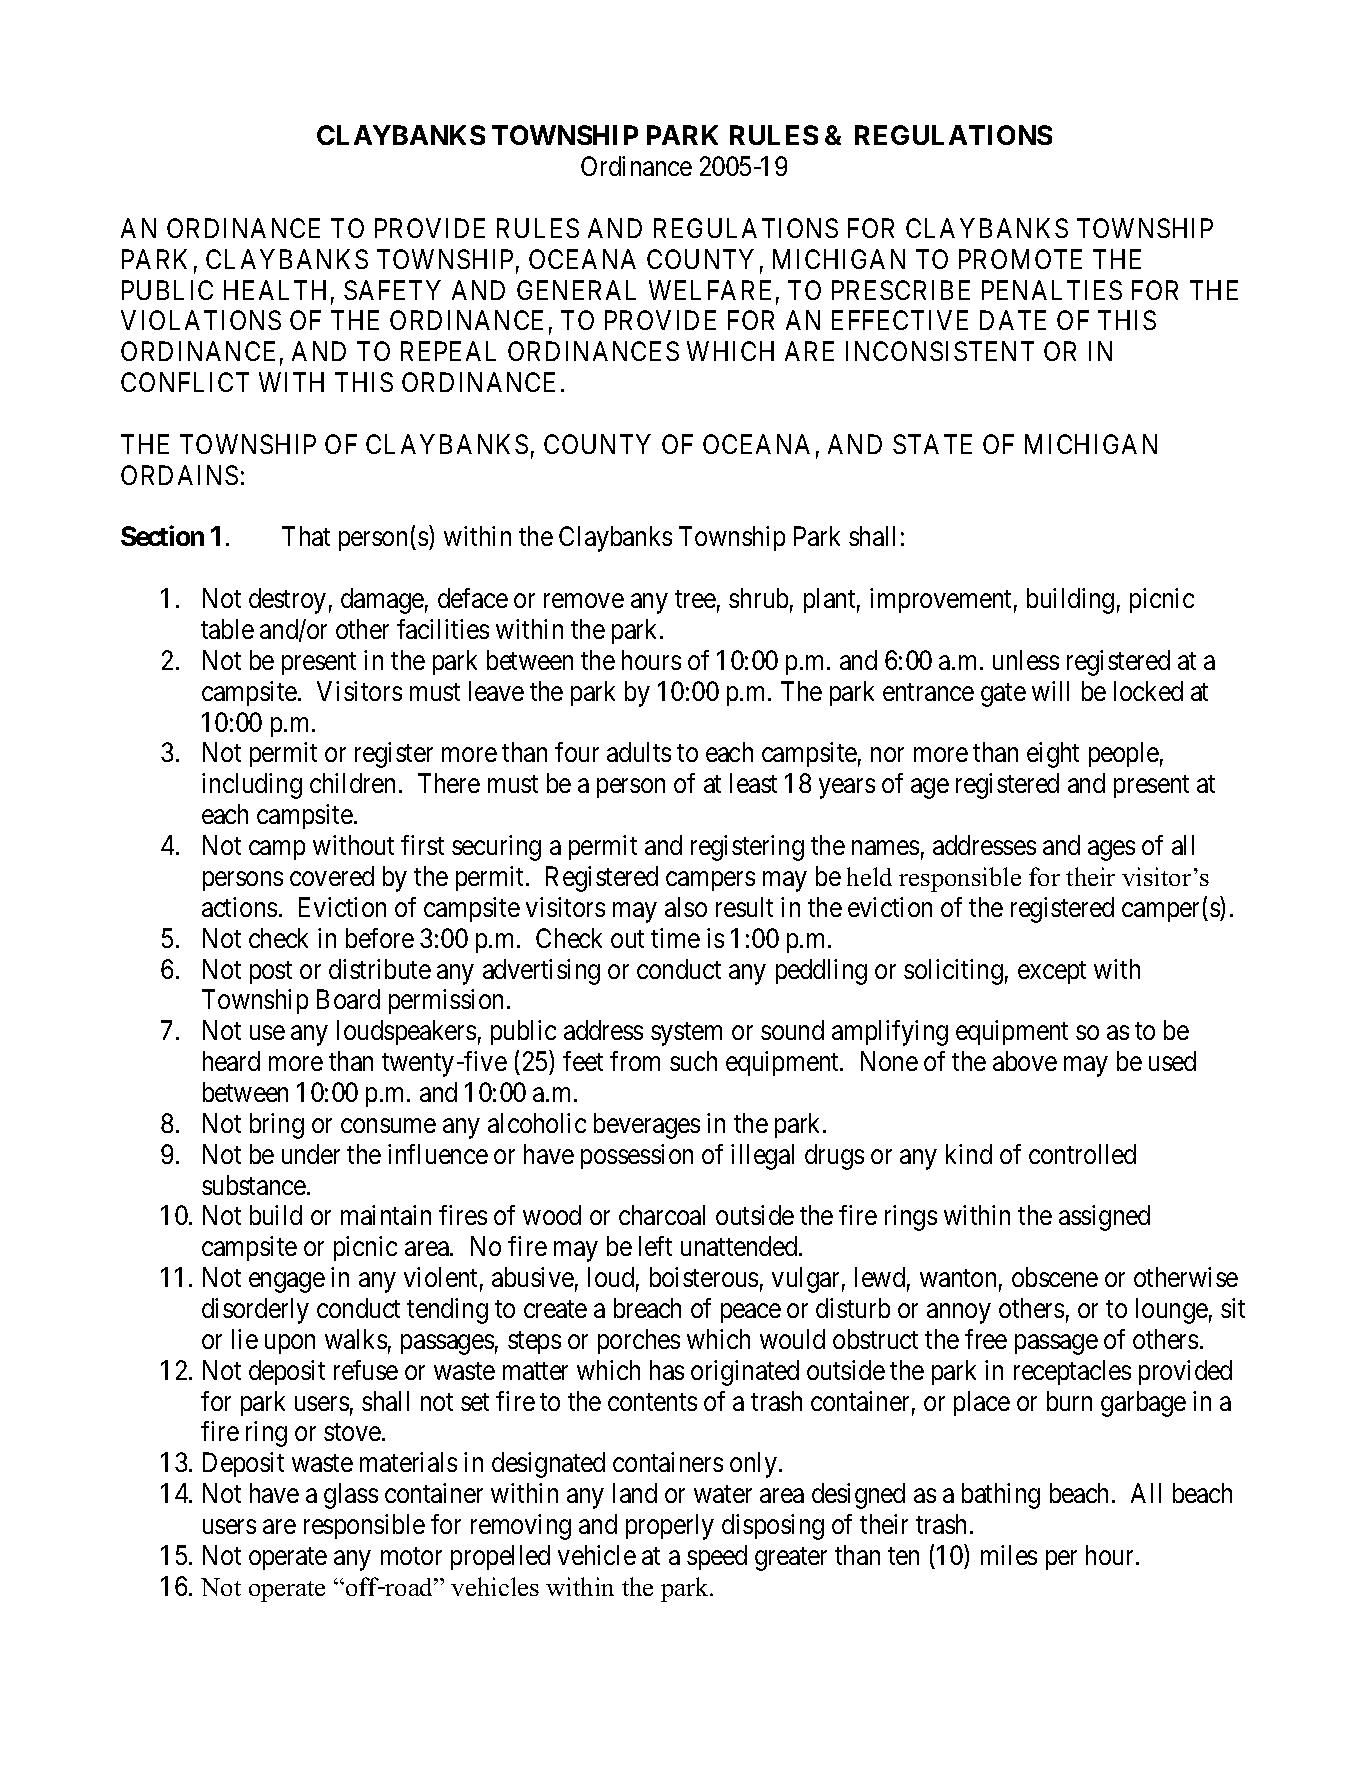 This image has height=1771, width=1368. What do you see at coordinates (584, 601) in the image?
I see `remove` at bounding box center [584, 601].
